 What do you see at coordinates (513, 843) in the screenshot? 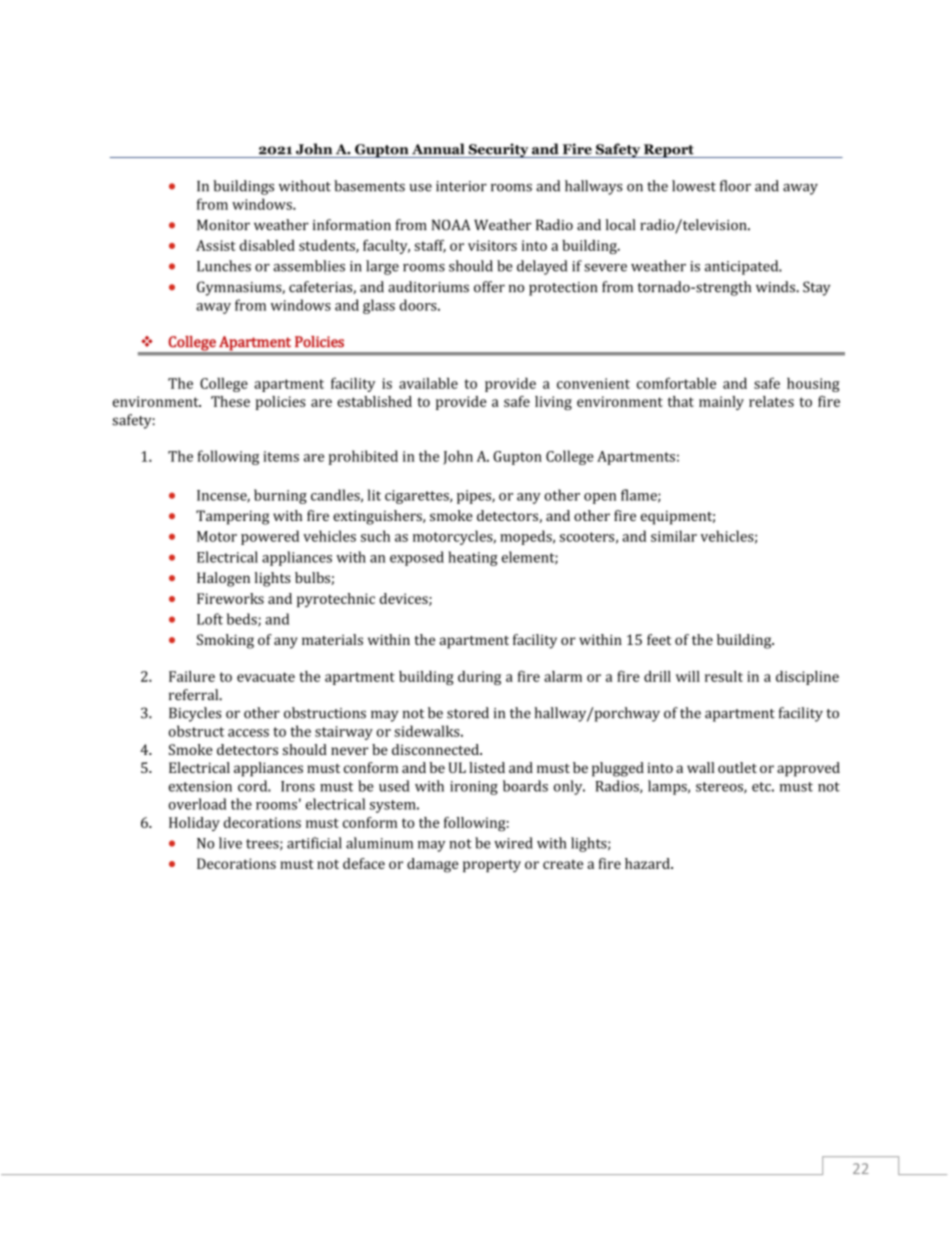
I see `wired` at bounding box center [513, 843].
